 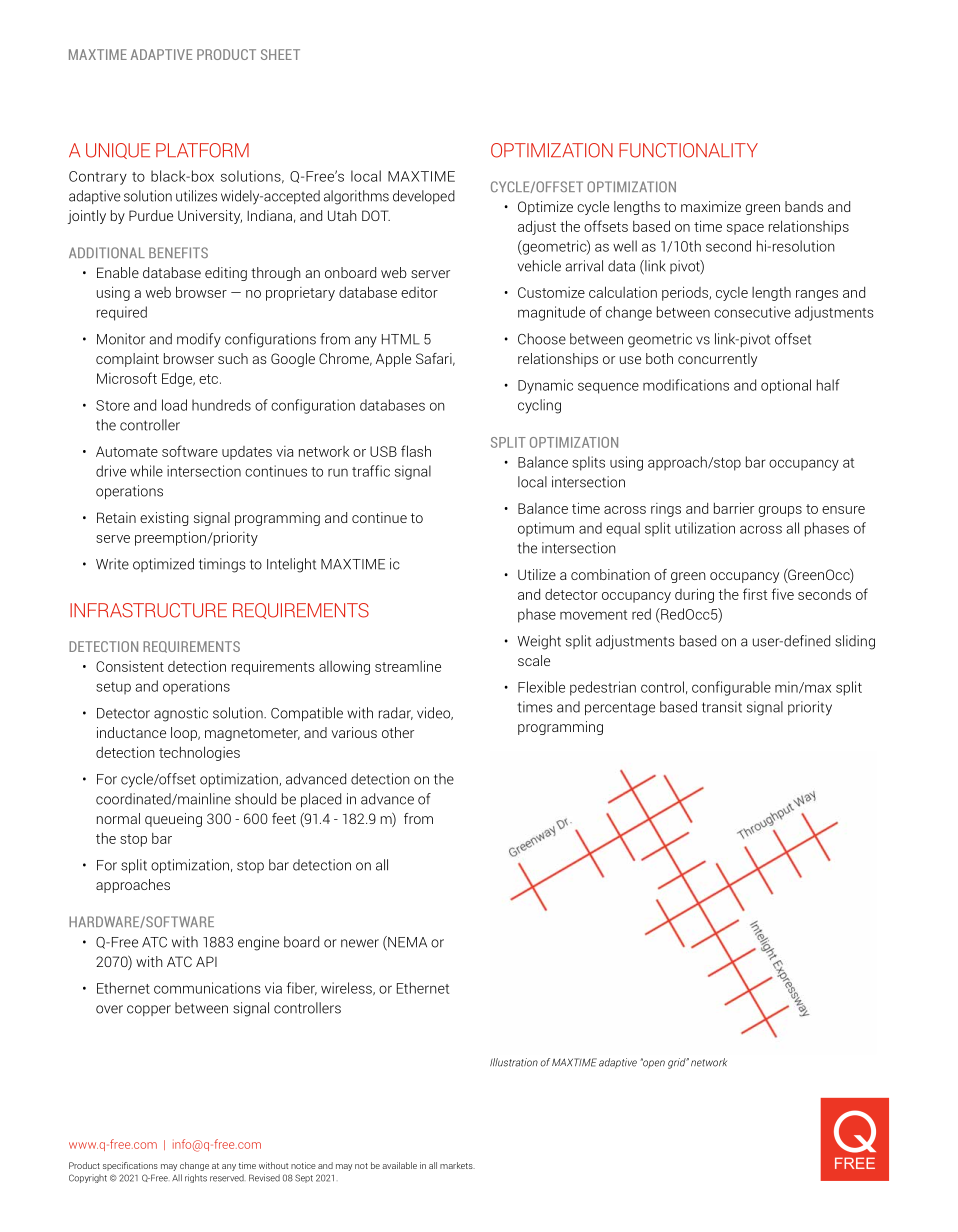 What do you see at coordinates (202, 150) in the image?
I see `PLATFORM` at bounding box center [202, 150].
